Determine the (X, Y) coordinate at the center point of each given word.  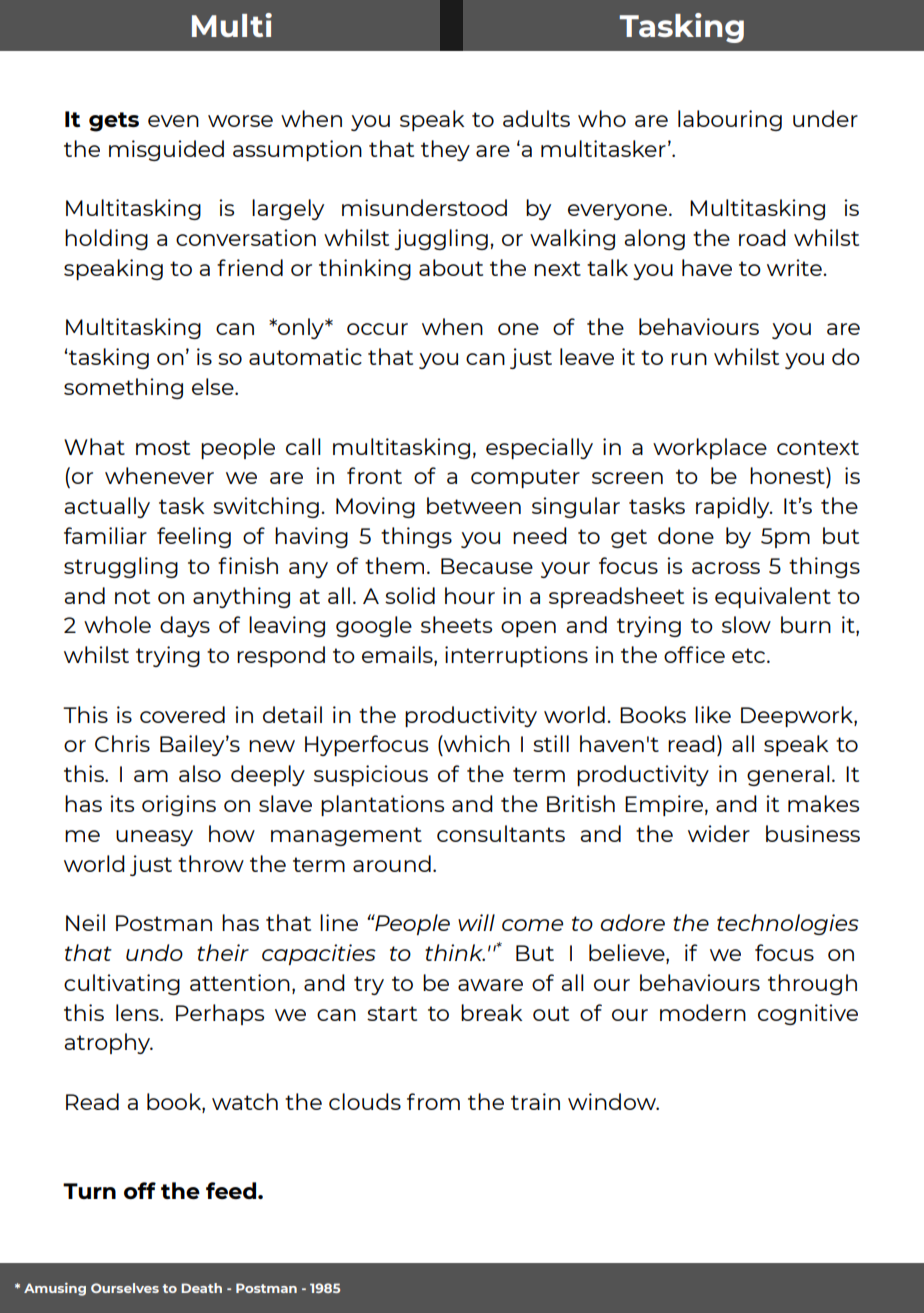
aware (490, 985)
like (713, 714)
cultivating (122, 984)
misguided (166, 150)
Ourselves (125, 1288)
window (613, 1101)
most (163, 447)
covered (182, 714)
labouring (730, 120)
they (445, 150)
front (374, 475)
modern (703, 1012)
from (433, 1101)
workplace (710, 448)
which (476, 743)
